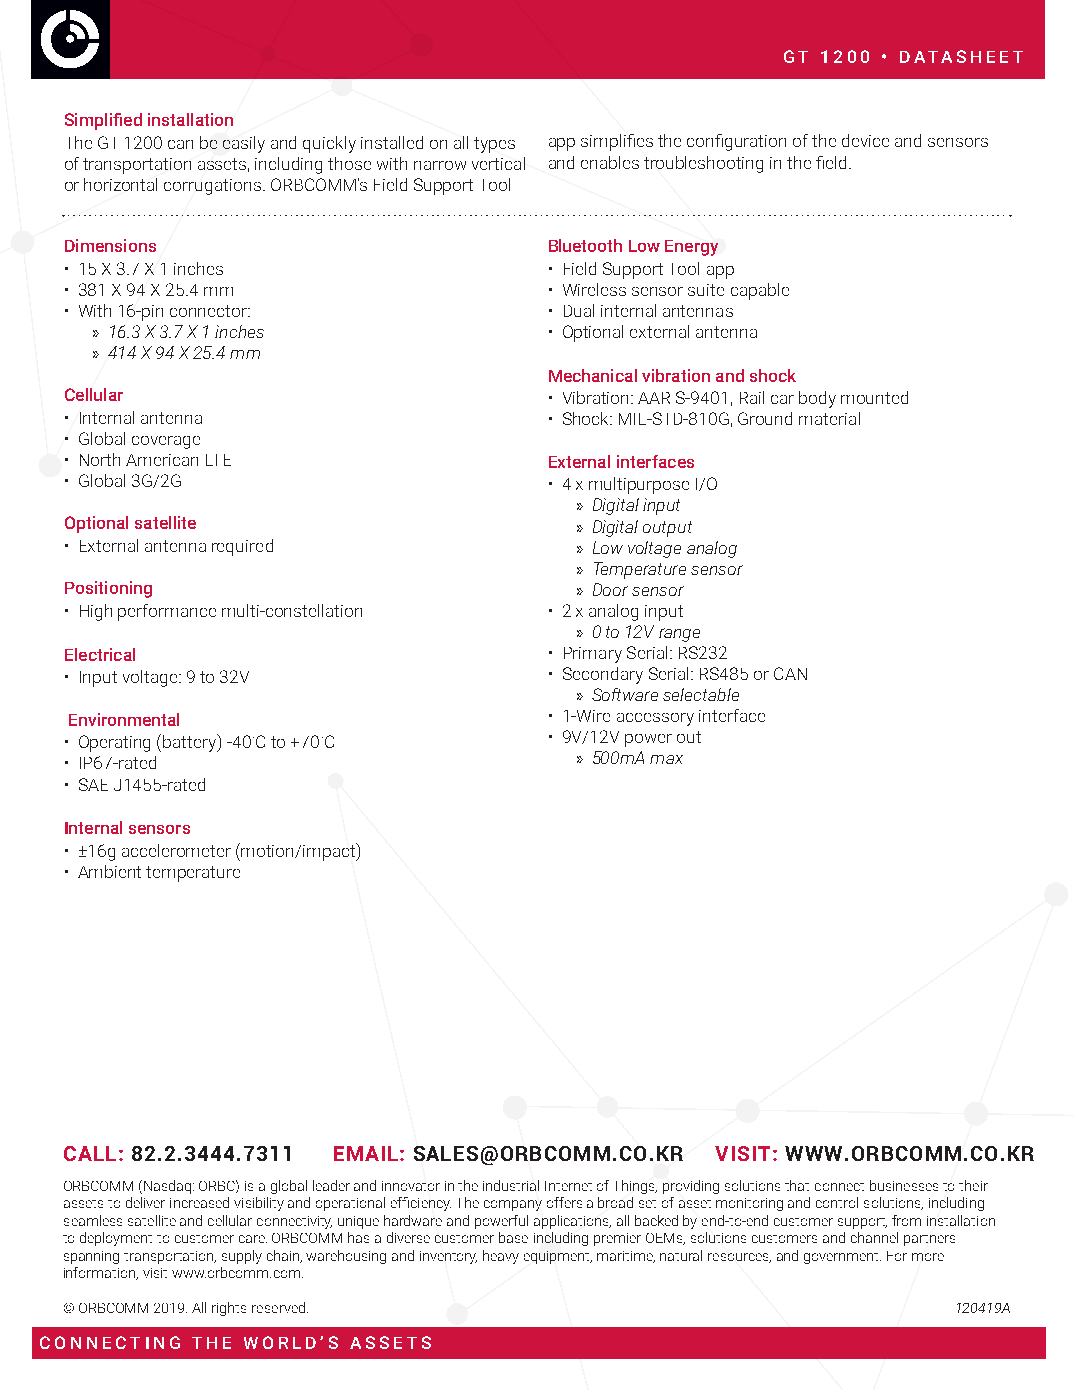 The width and height of the image is (1074, 1390). Describe the element at coordinates (242, 1257) in the image. I see `supply` at that location.
